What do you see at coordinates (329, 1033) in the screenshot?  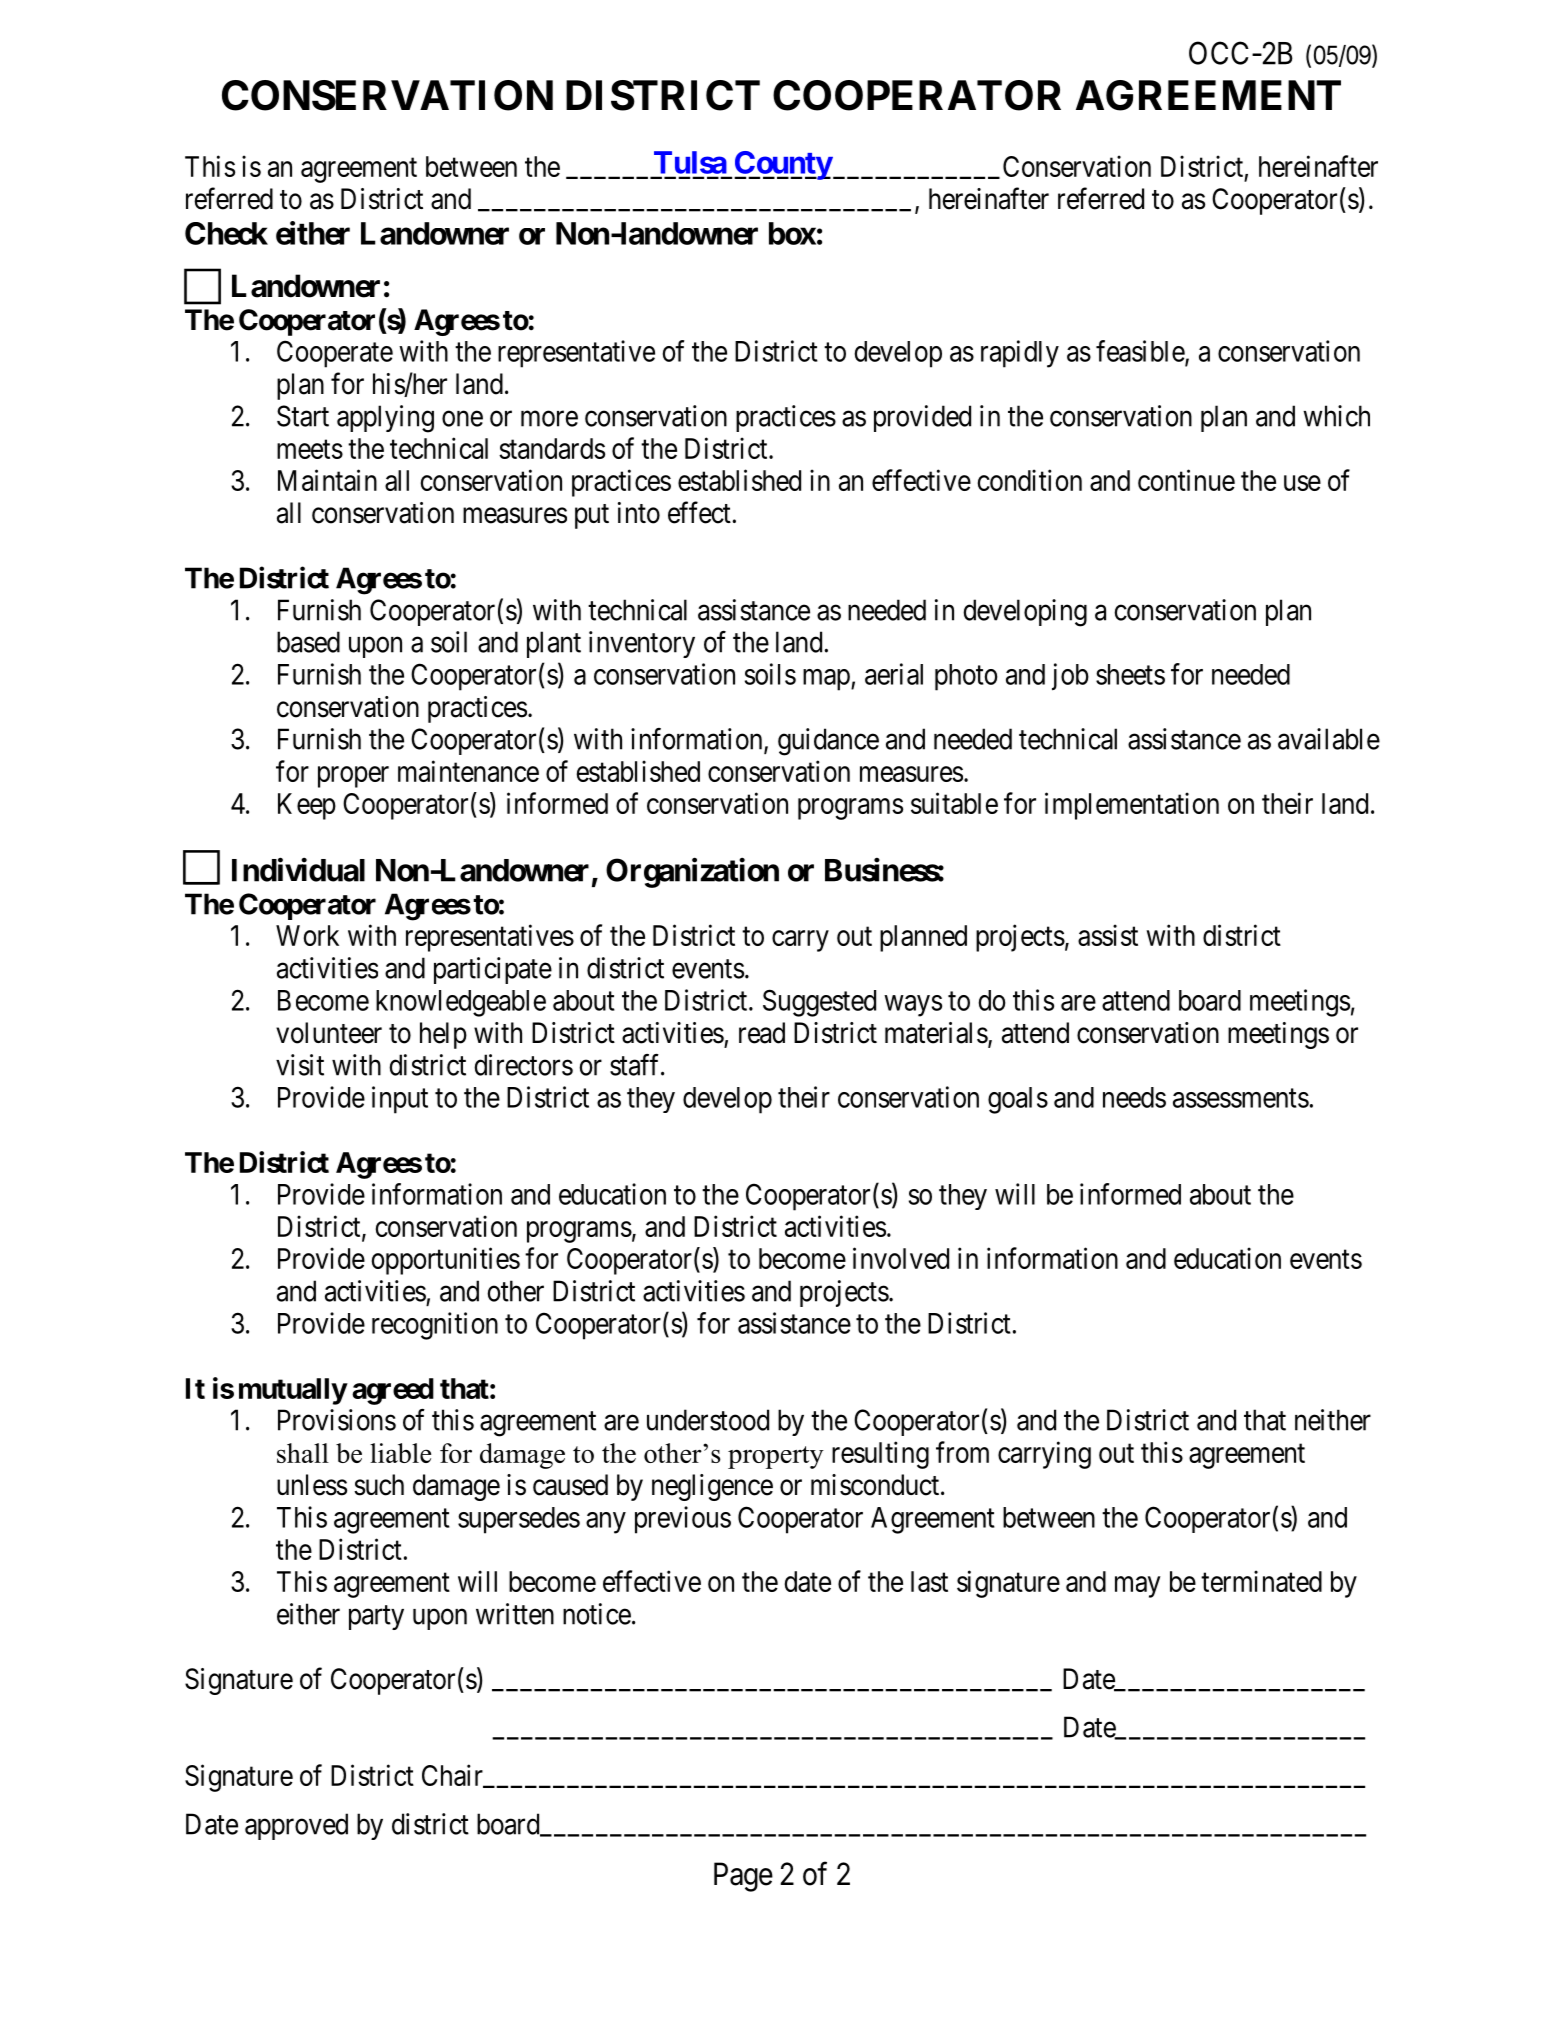 I see `volunteer` at bounding box center [329, 1033].
